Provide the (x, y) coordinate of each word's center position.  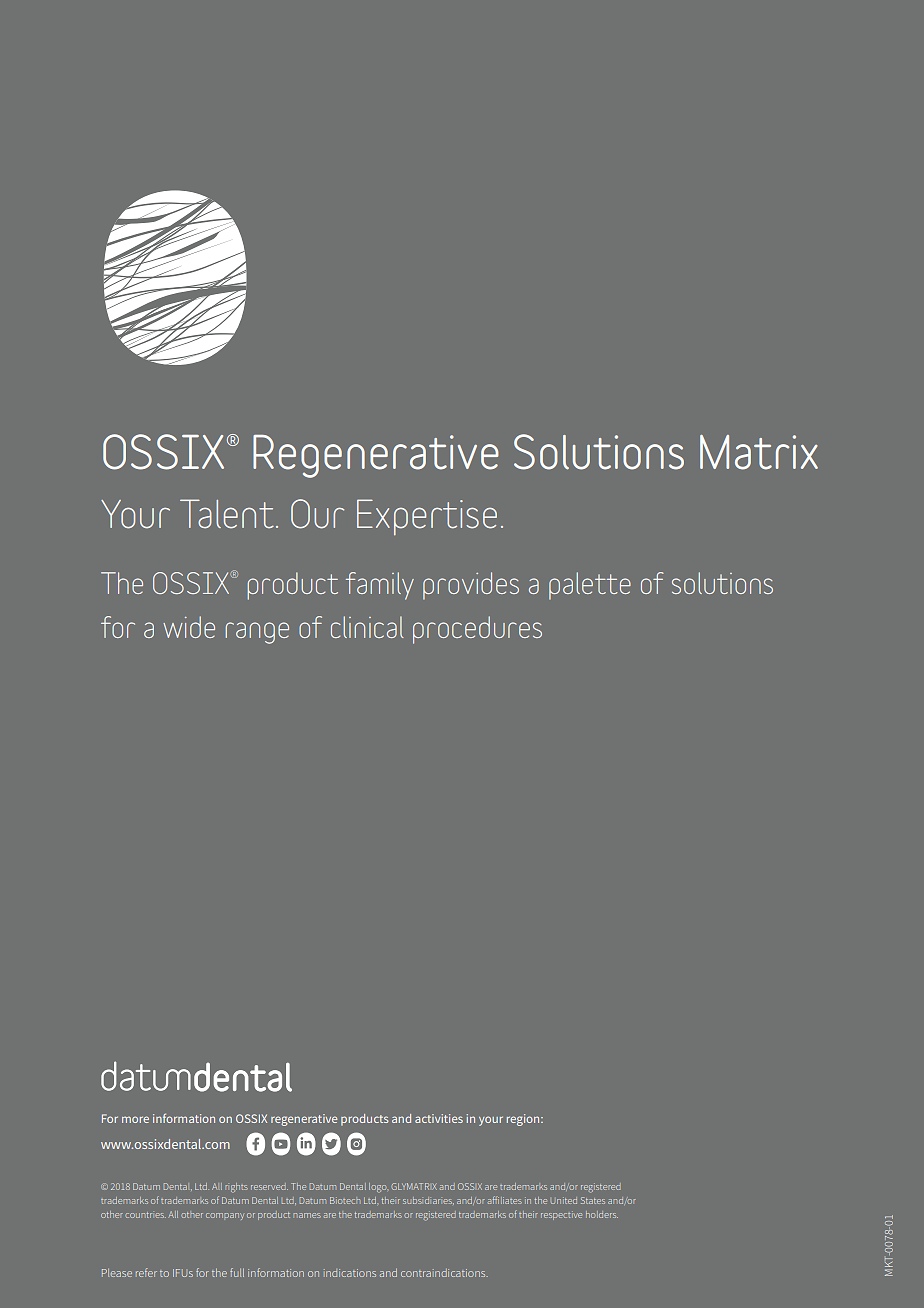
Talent (227, 514)
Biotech (345, 1200)
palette (590, 586)
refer (146, 1272)
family (380, 586)
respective (561, 1215)
